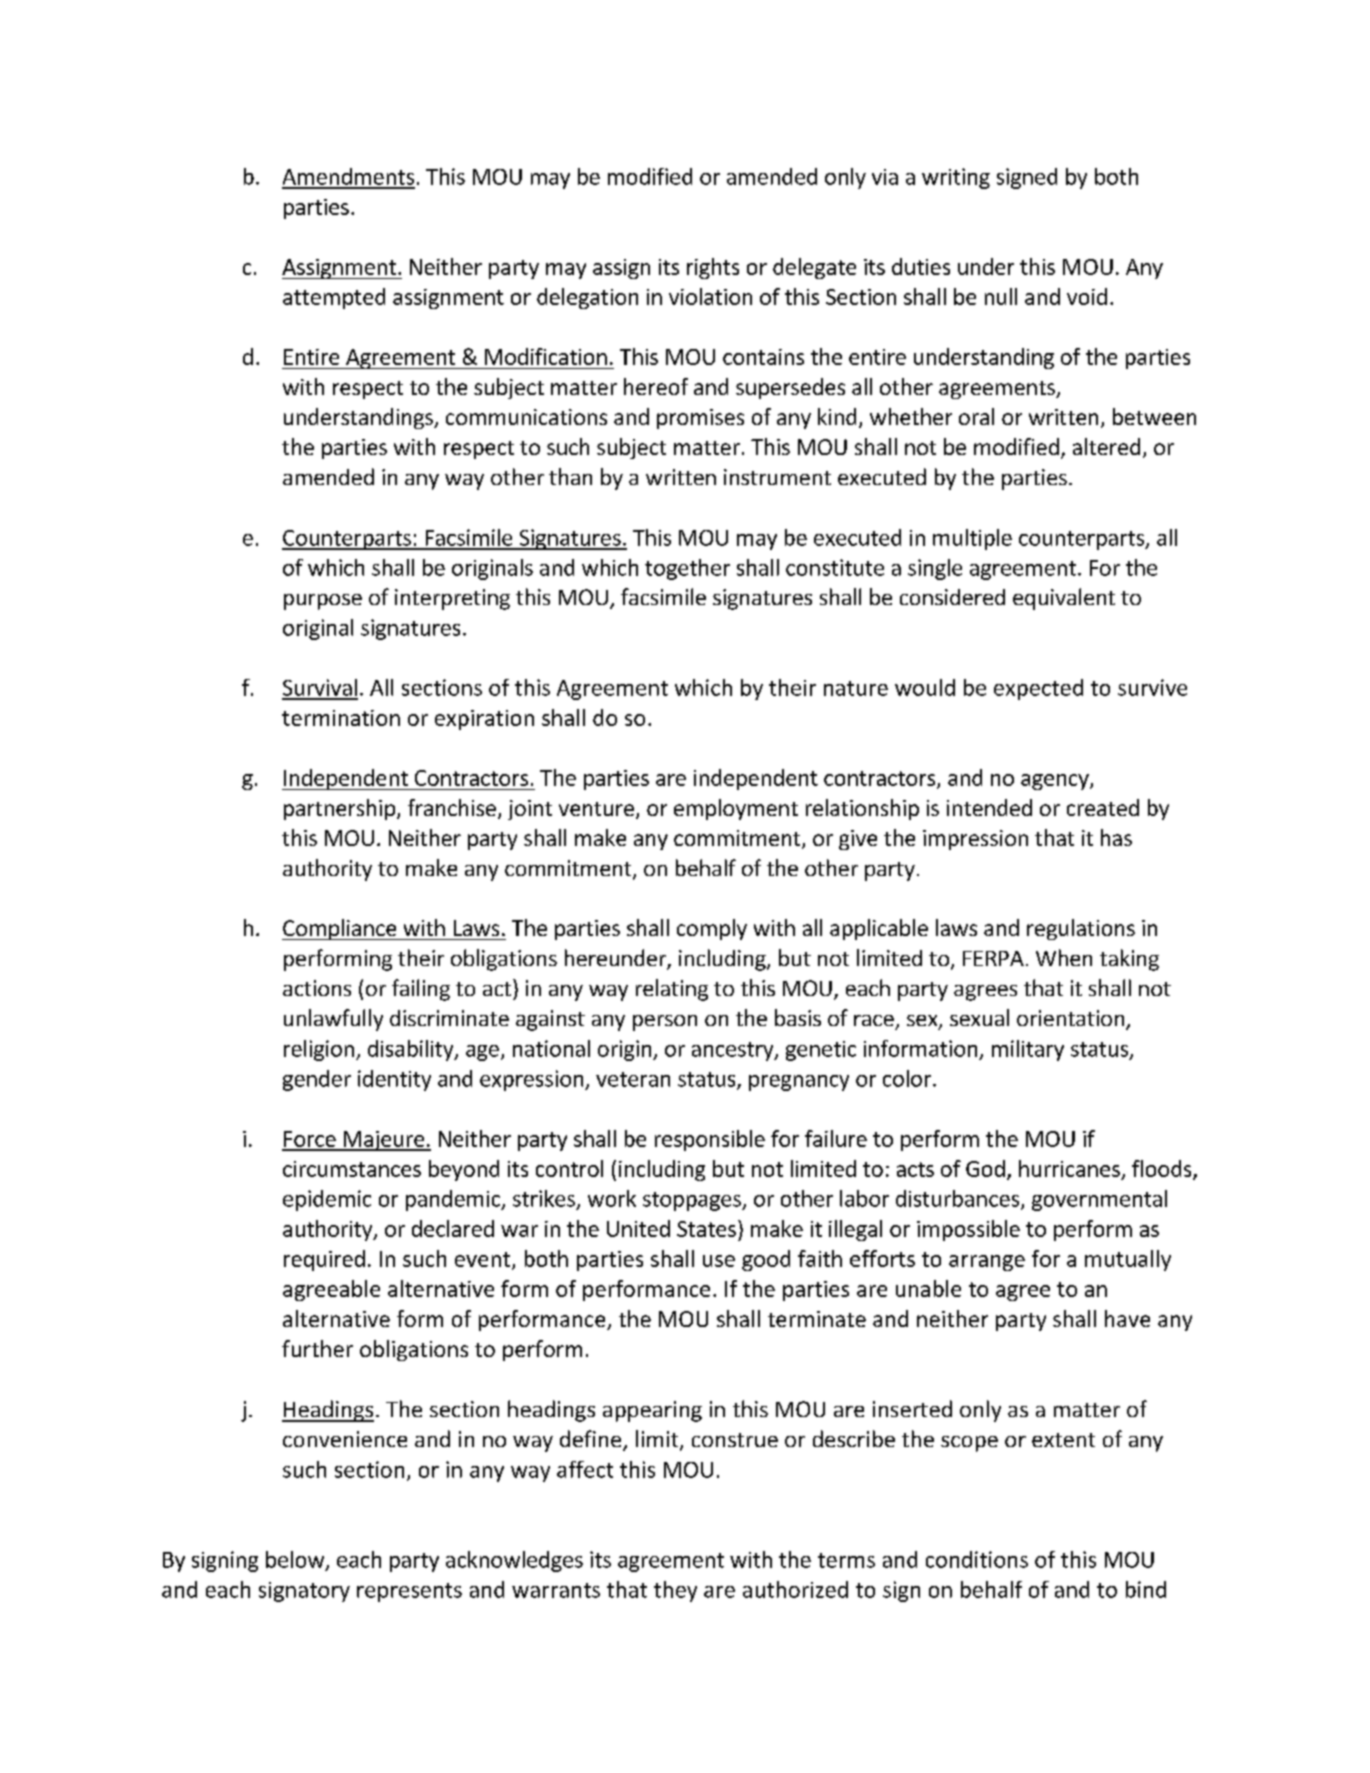 The height and width of the screenshot is (1773, 1370). I want to click on attempted, so click(334, 298).
